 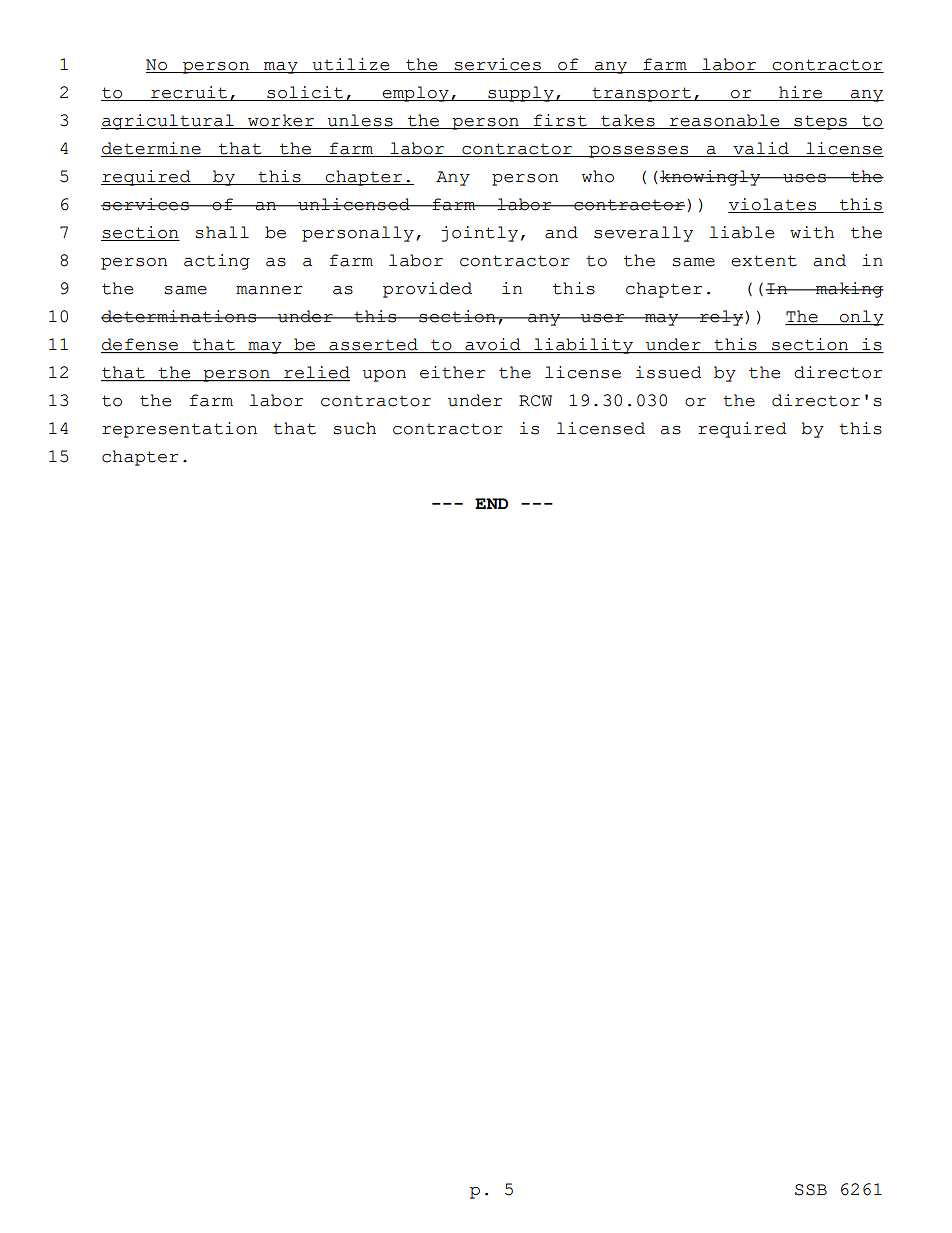 What do you see at coordinates (491, 503) in the page?
I see `END` at bounding box center [491, 503].
